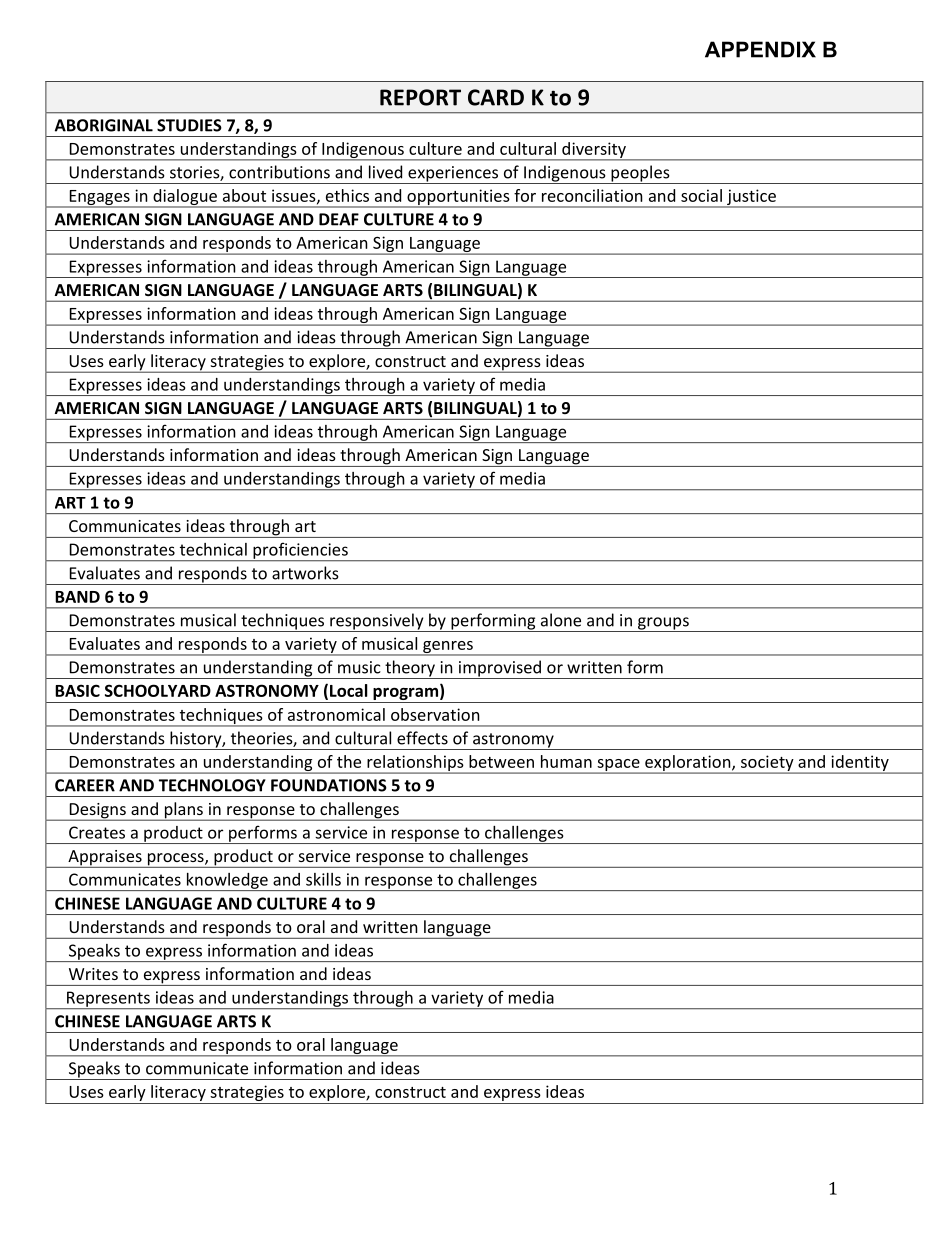  I want to click on Writes, so click(93, 974).
